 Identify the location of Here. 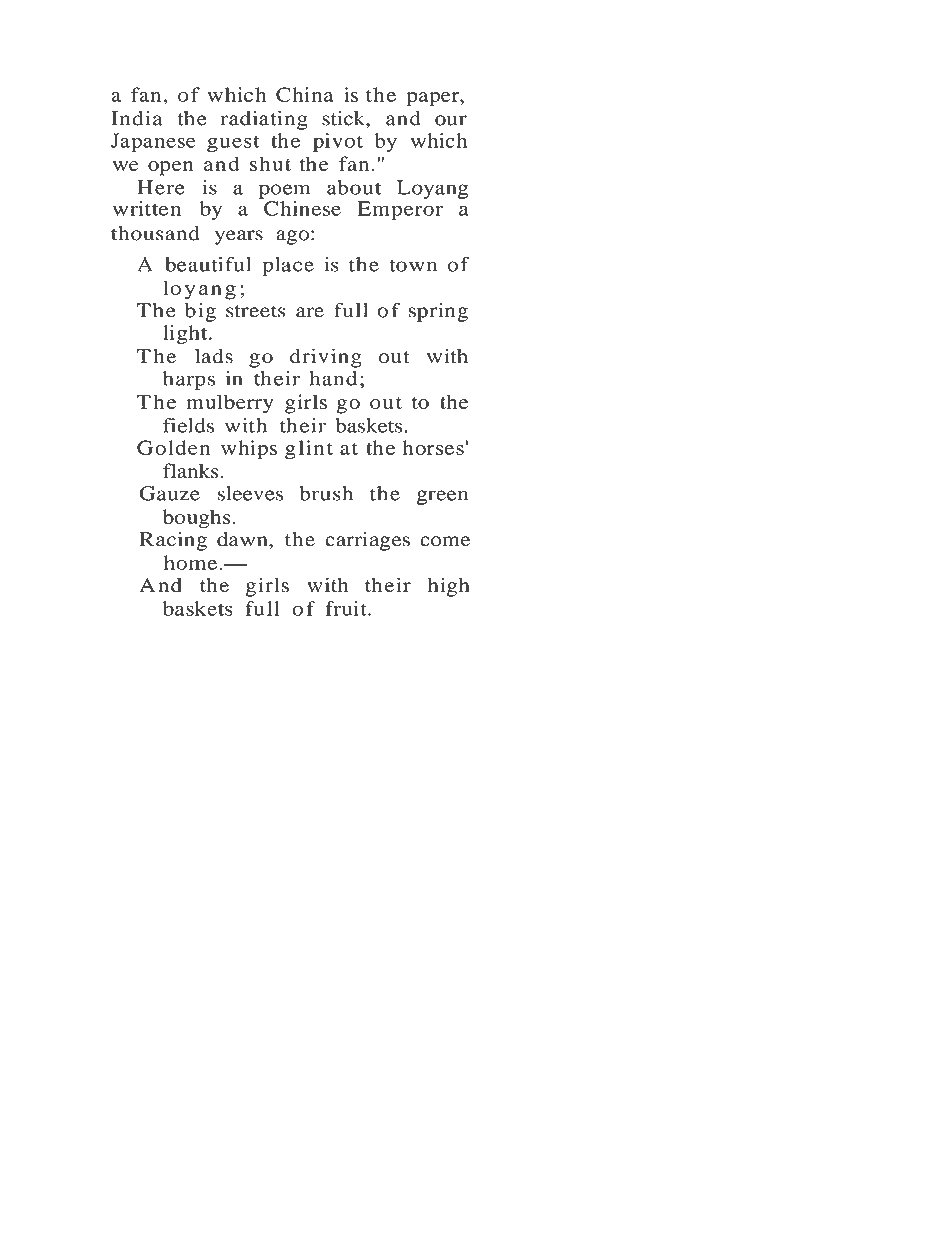
(161, 187).
